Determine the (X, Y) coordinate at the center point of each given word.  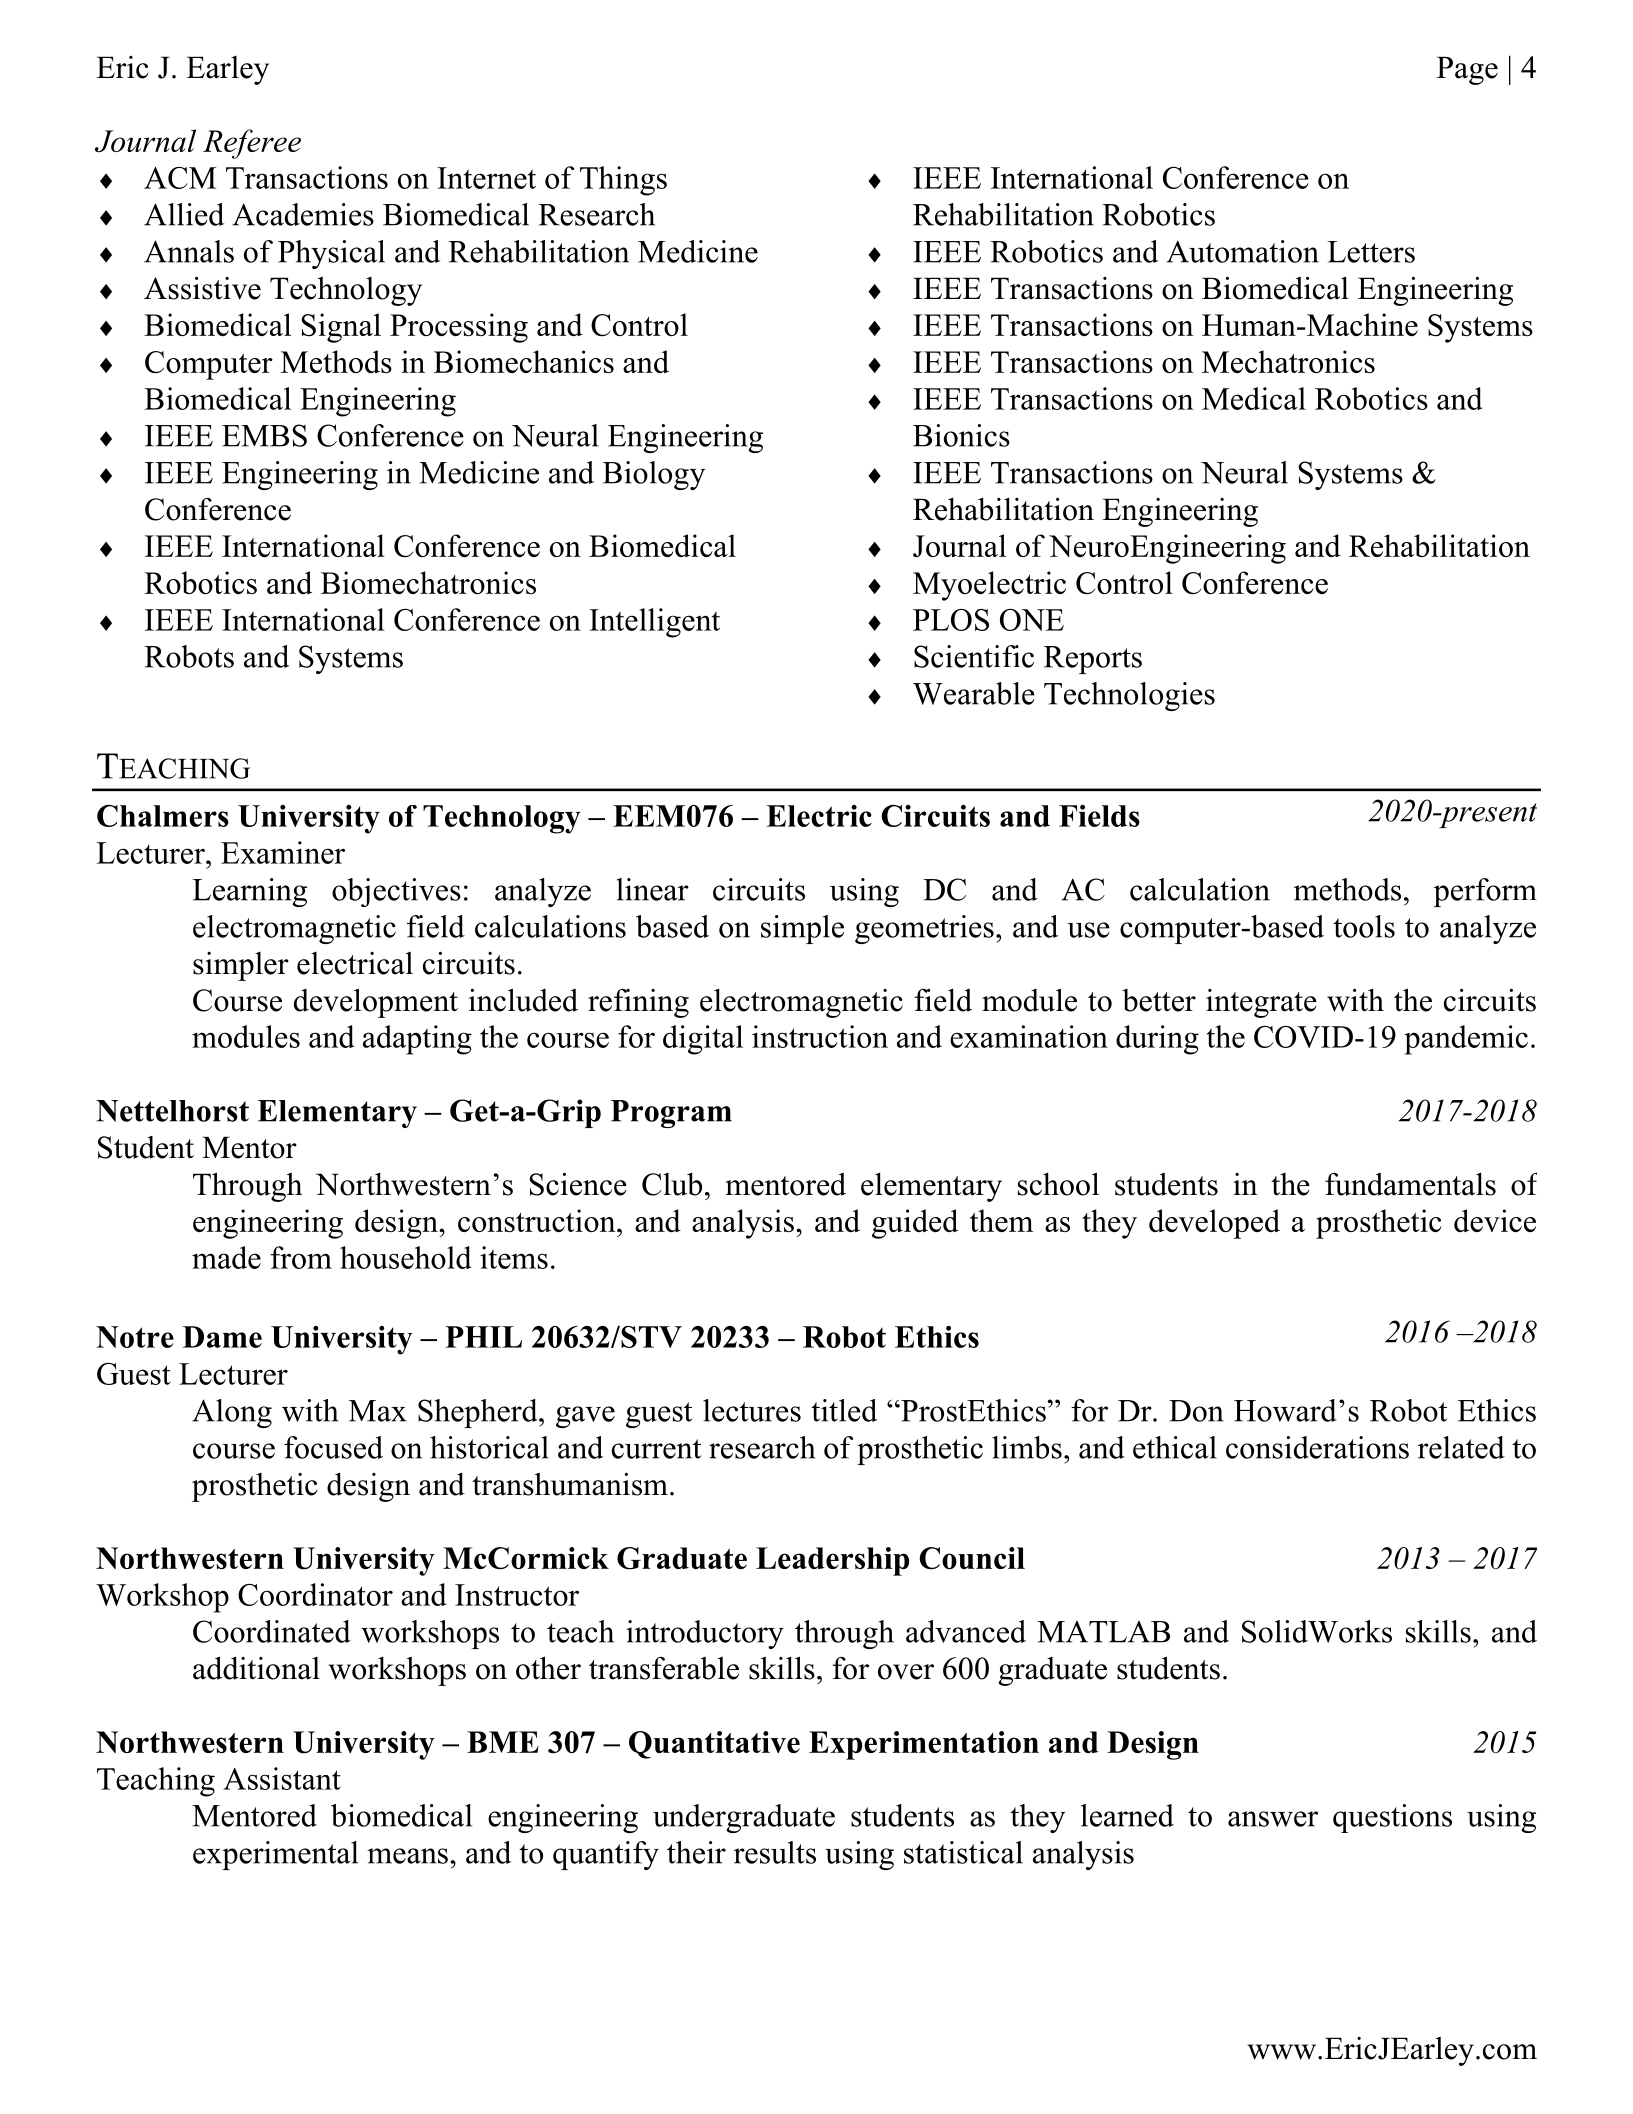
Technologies (1129, 696)
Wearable (974, 693)
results (775, 1852)
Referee (252, 144)
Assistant (282, 1778)
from (301, 1257)
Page (1467, 70)
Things (623, 181)
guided (915, 1224)
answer (1273, 1819)
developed (1214, 1224)
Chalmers (163, 816)
